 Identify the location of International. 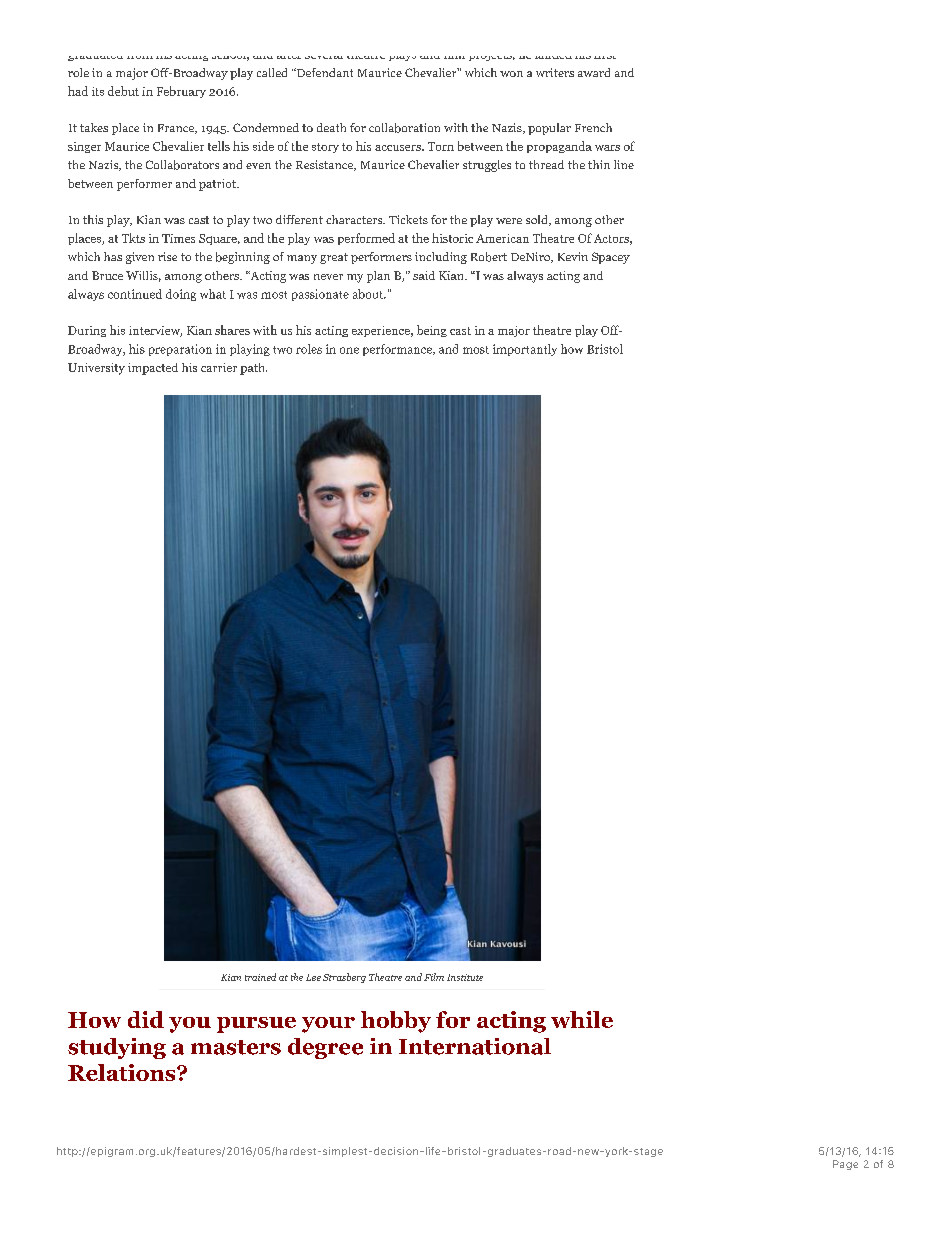
(475, 1046).
